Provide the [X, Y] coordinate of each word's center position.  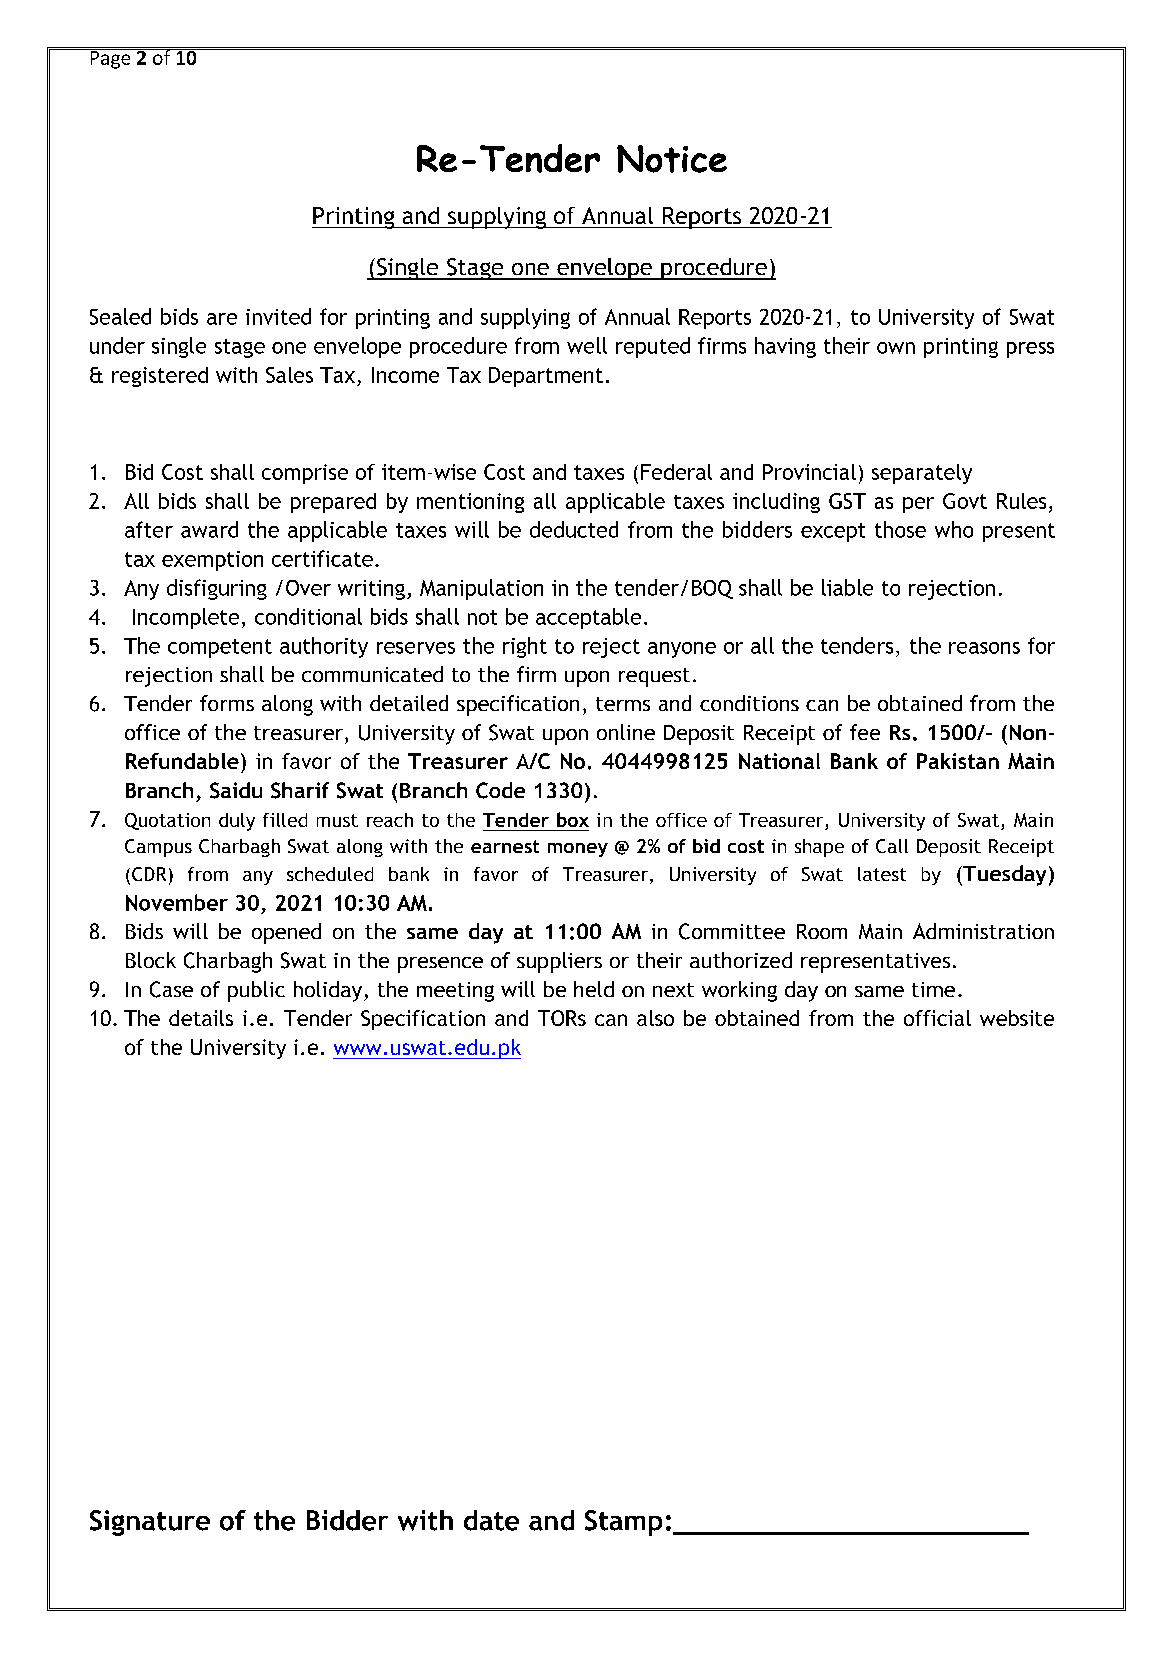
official [937, 1018]
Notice [672, 159]
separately [922, 474]
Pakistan [958, 761]
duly [237, 822]
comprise [305, 474]
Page [110, 59]
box [573, 819]
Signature [150, 1523]
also [655, 1018]
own [896, 348]
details [201, 1018]
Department [546, 377]
